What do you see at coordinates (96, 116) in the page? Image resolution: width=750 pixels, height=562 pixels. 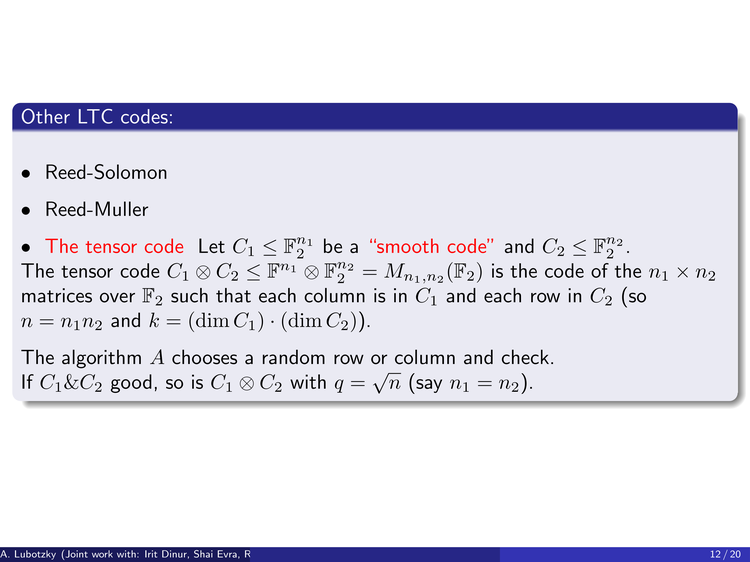 I see `LTC` at bounding box center [96, 116].
